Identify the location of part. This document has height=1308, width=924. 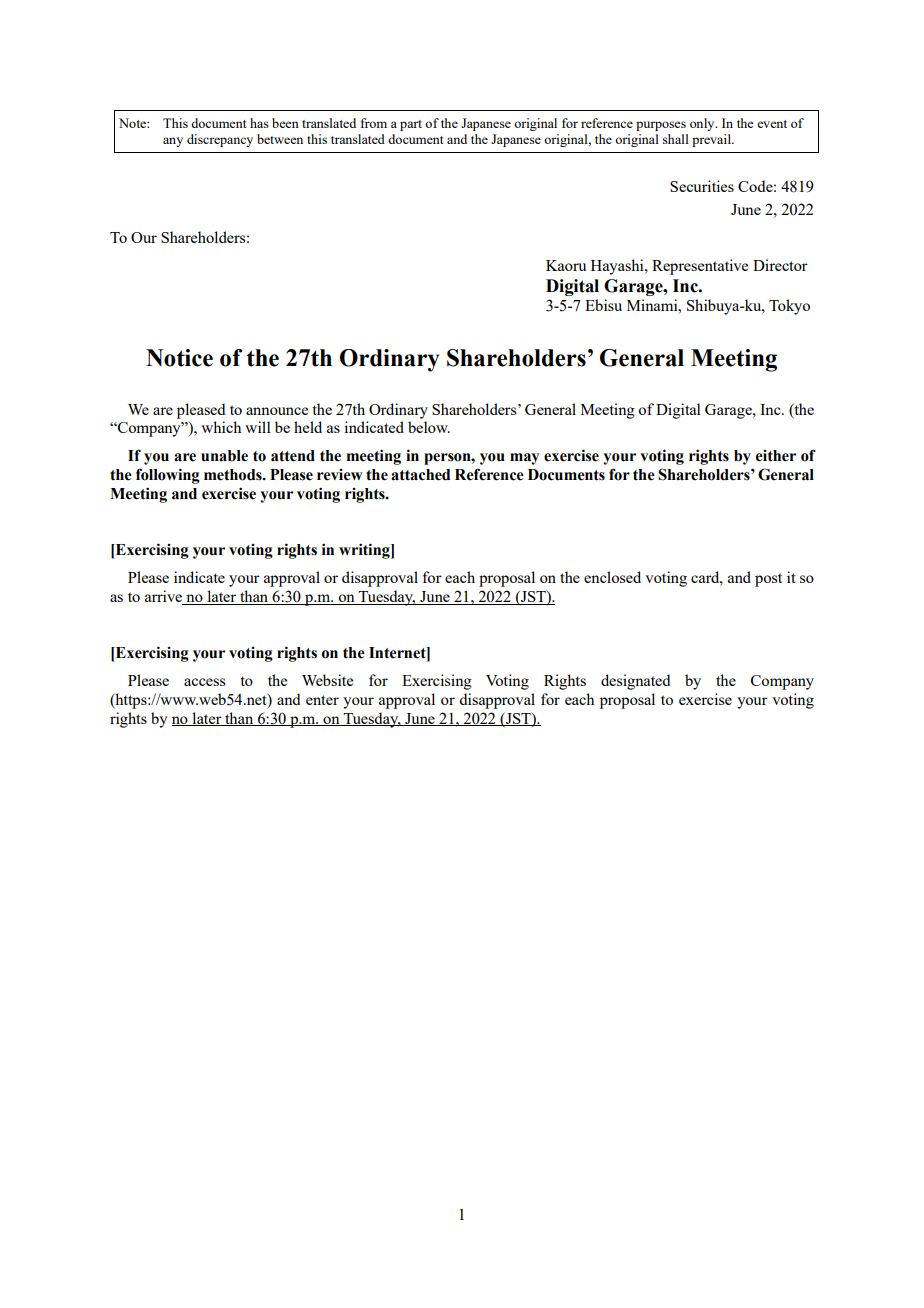
(411, 125).
